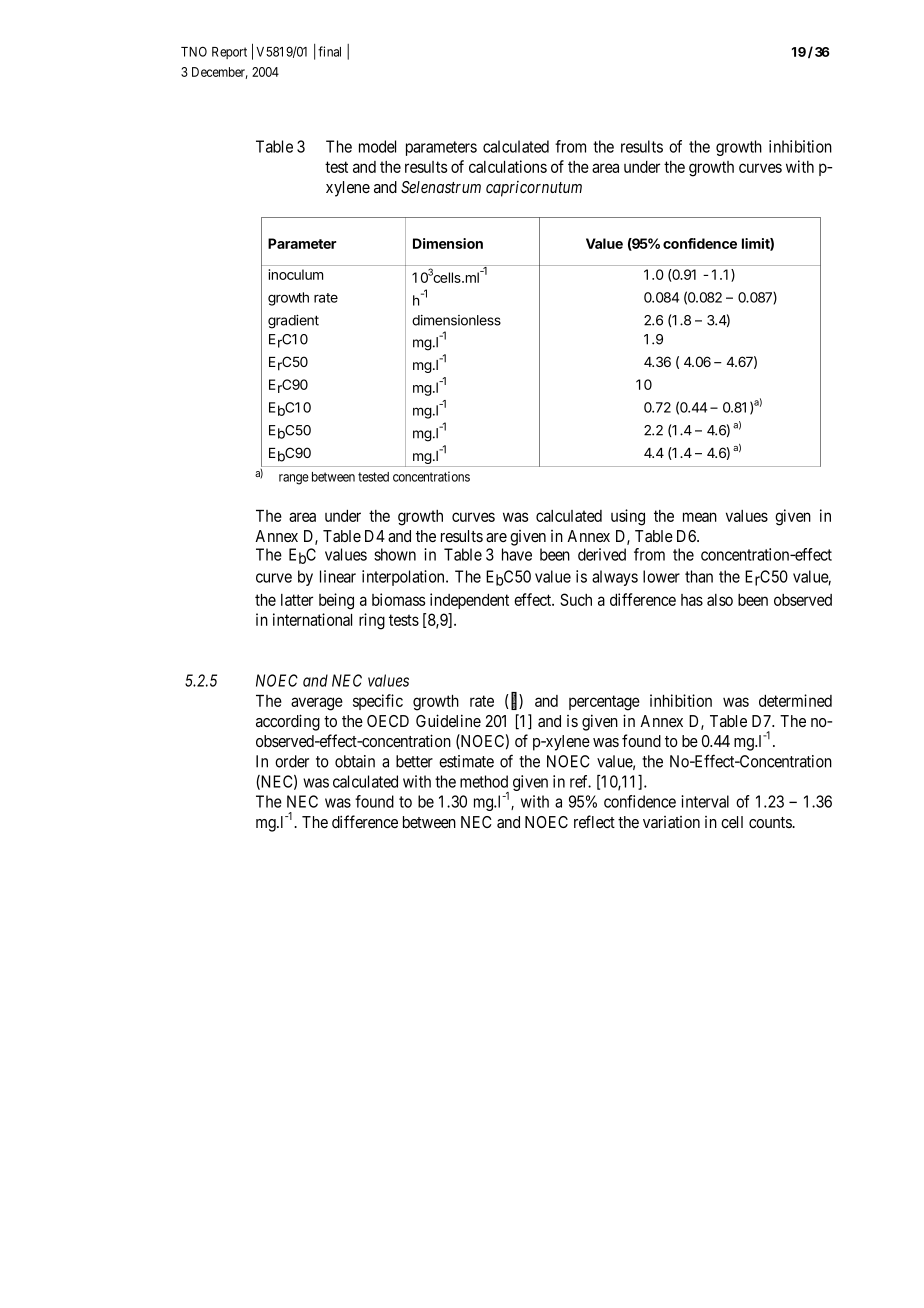 The height and width of the screenshot is (1308, 924). Describe the element at coordinates (508, 166) in the screenshot. I see `calculations` at that location.
